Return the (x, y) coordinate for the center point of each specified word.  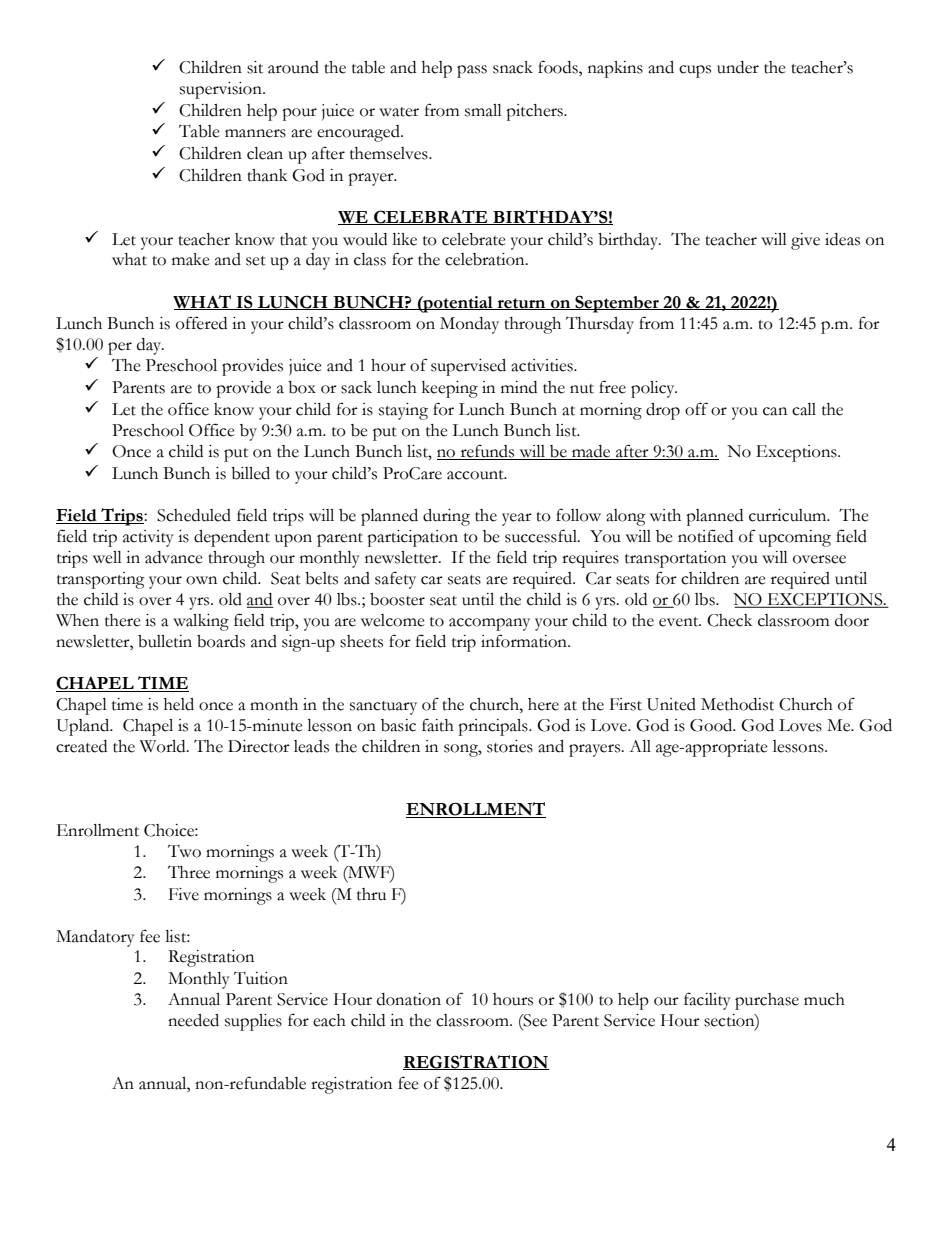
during (446, 517)
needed (193, 1020)
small (483, 110)
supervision (222, 90)
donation (409, 999)
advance (174, 557)
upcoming (795, 538)
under (738, 67)
